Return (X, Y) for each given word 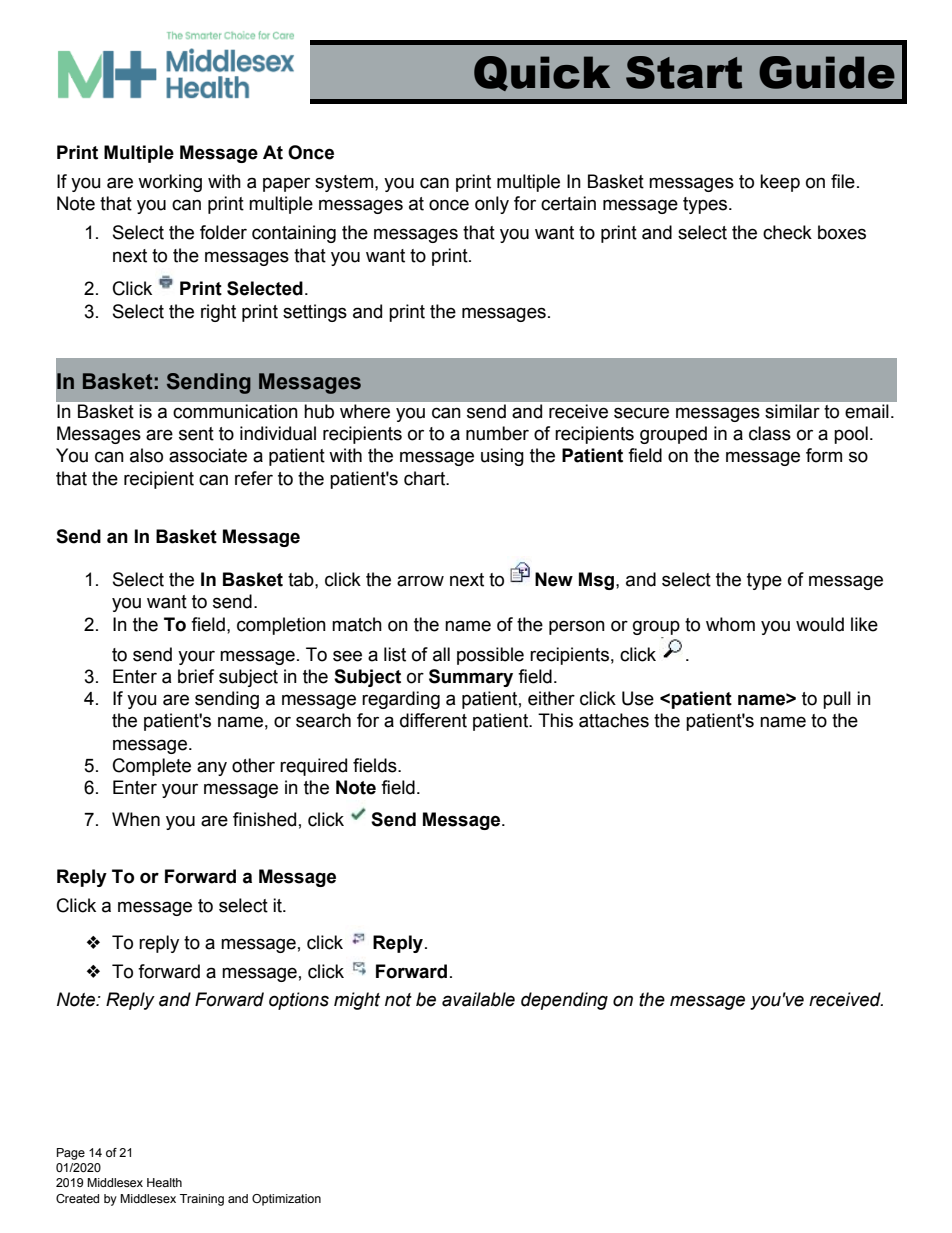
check (787, 232)
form (824, 455)
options (299, 1001)
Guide (827, 72)
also (146, 455)
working (170, 183)
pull (837, 700)
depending (564, 1001)
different (433, 720)
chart (426, 478)
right (218, 313)
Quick (542, 73)
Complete (152, 767)
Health (164, 1182)
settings (315, 313)
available (478, 999)
